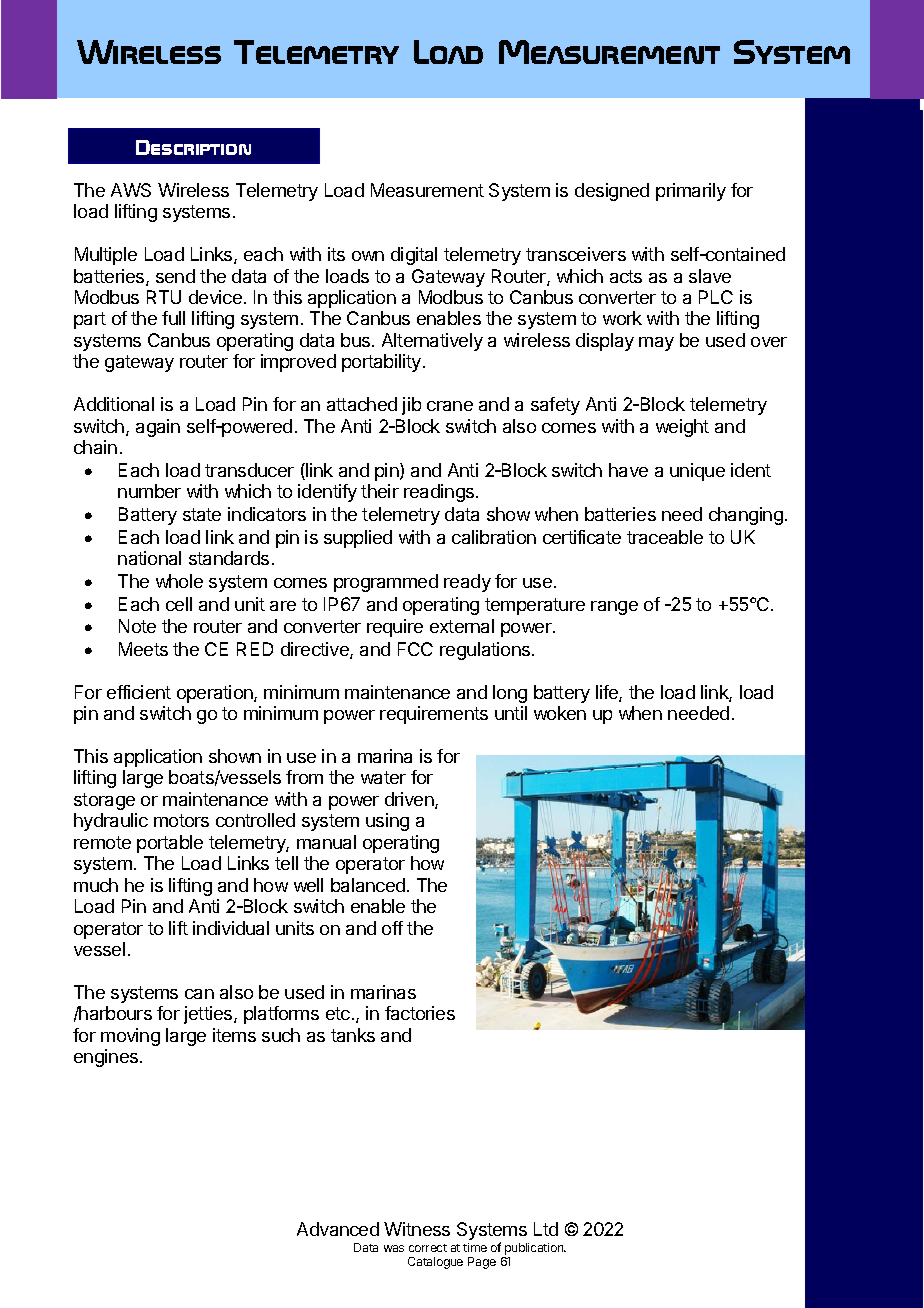  Describe the element at coordinates (682, 428) in the screenshot. I see `weight` at that location.
